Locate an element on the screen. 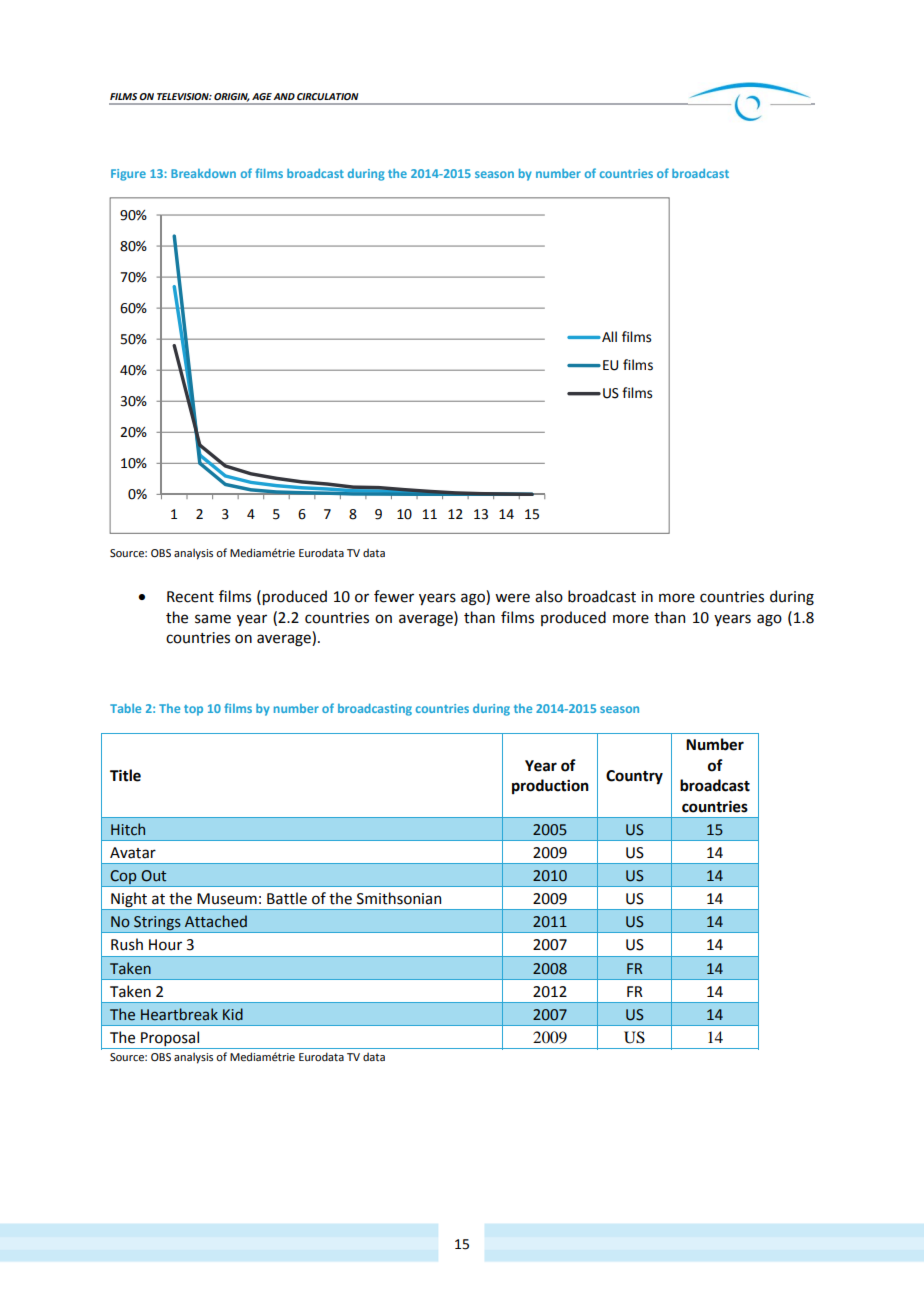  ORIGIN is located at coordinates (232, 97).
